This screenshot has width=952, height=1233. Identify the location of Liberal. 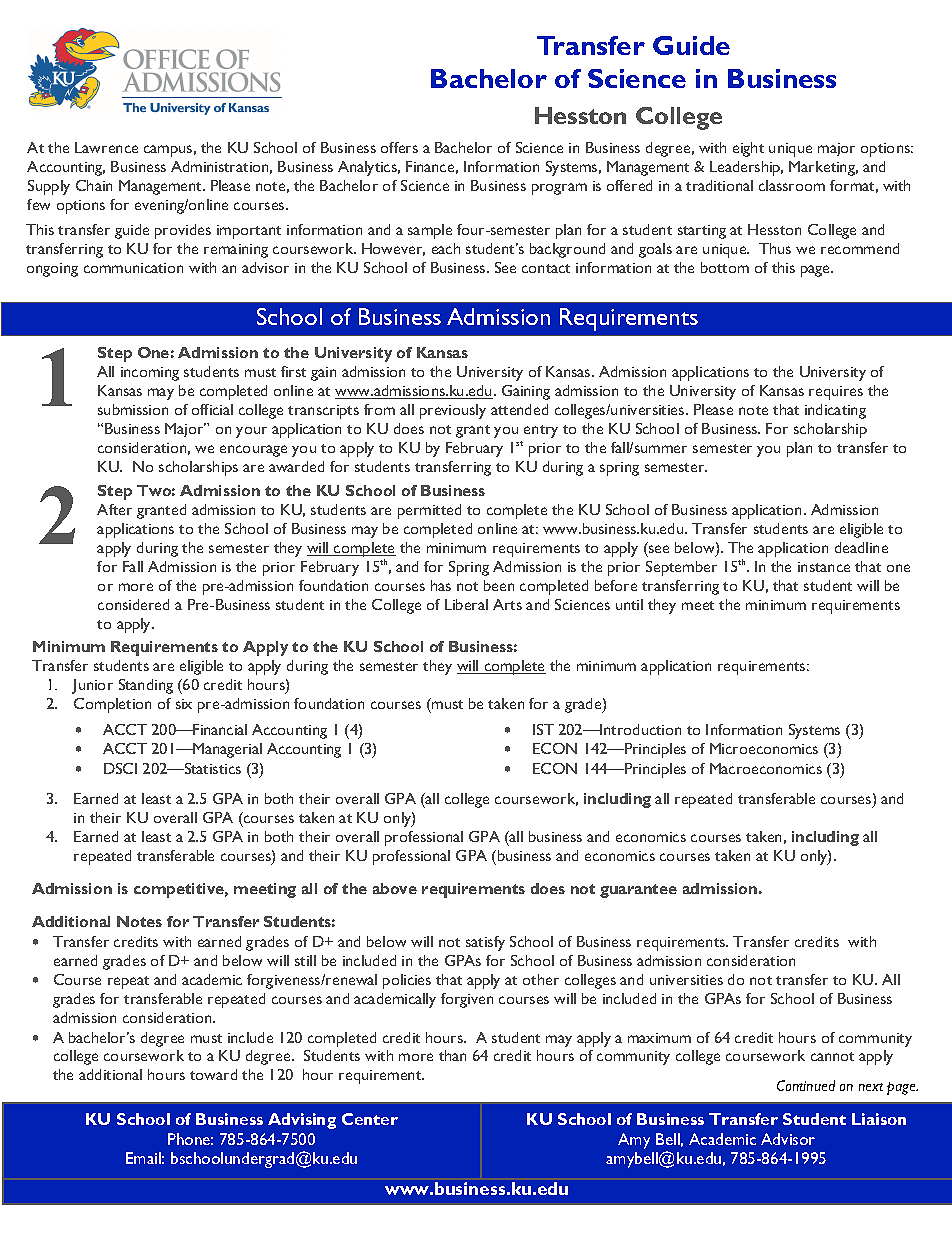
(466, 604).
